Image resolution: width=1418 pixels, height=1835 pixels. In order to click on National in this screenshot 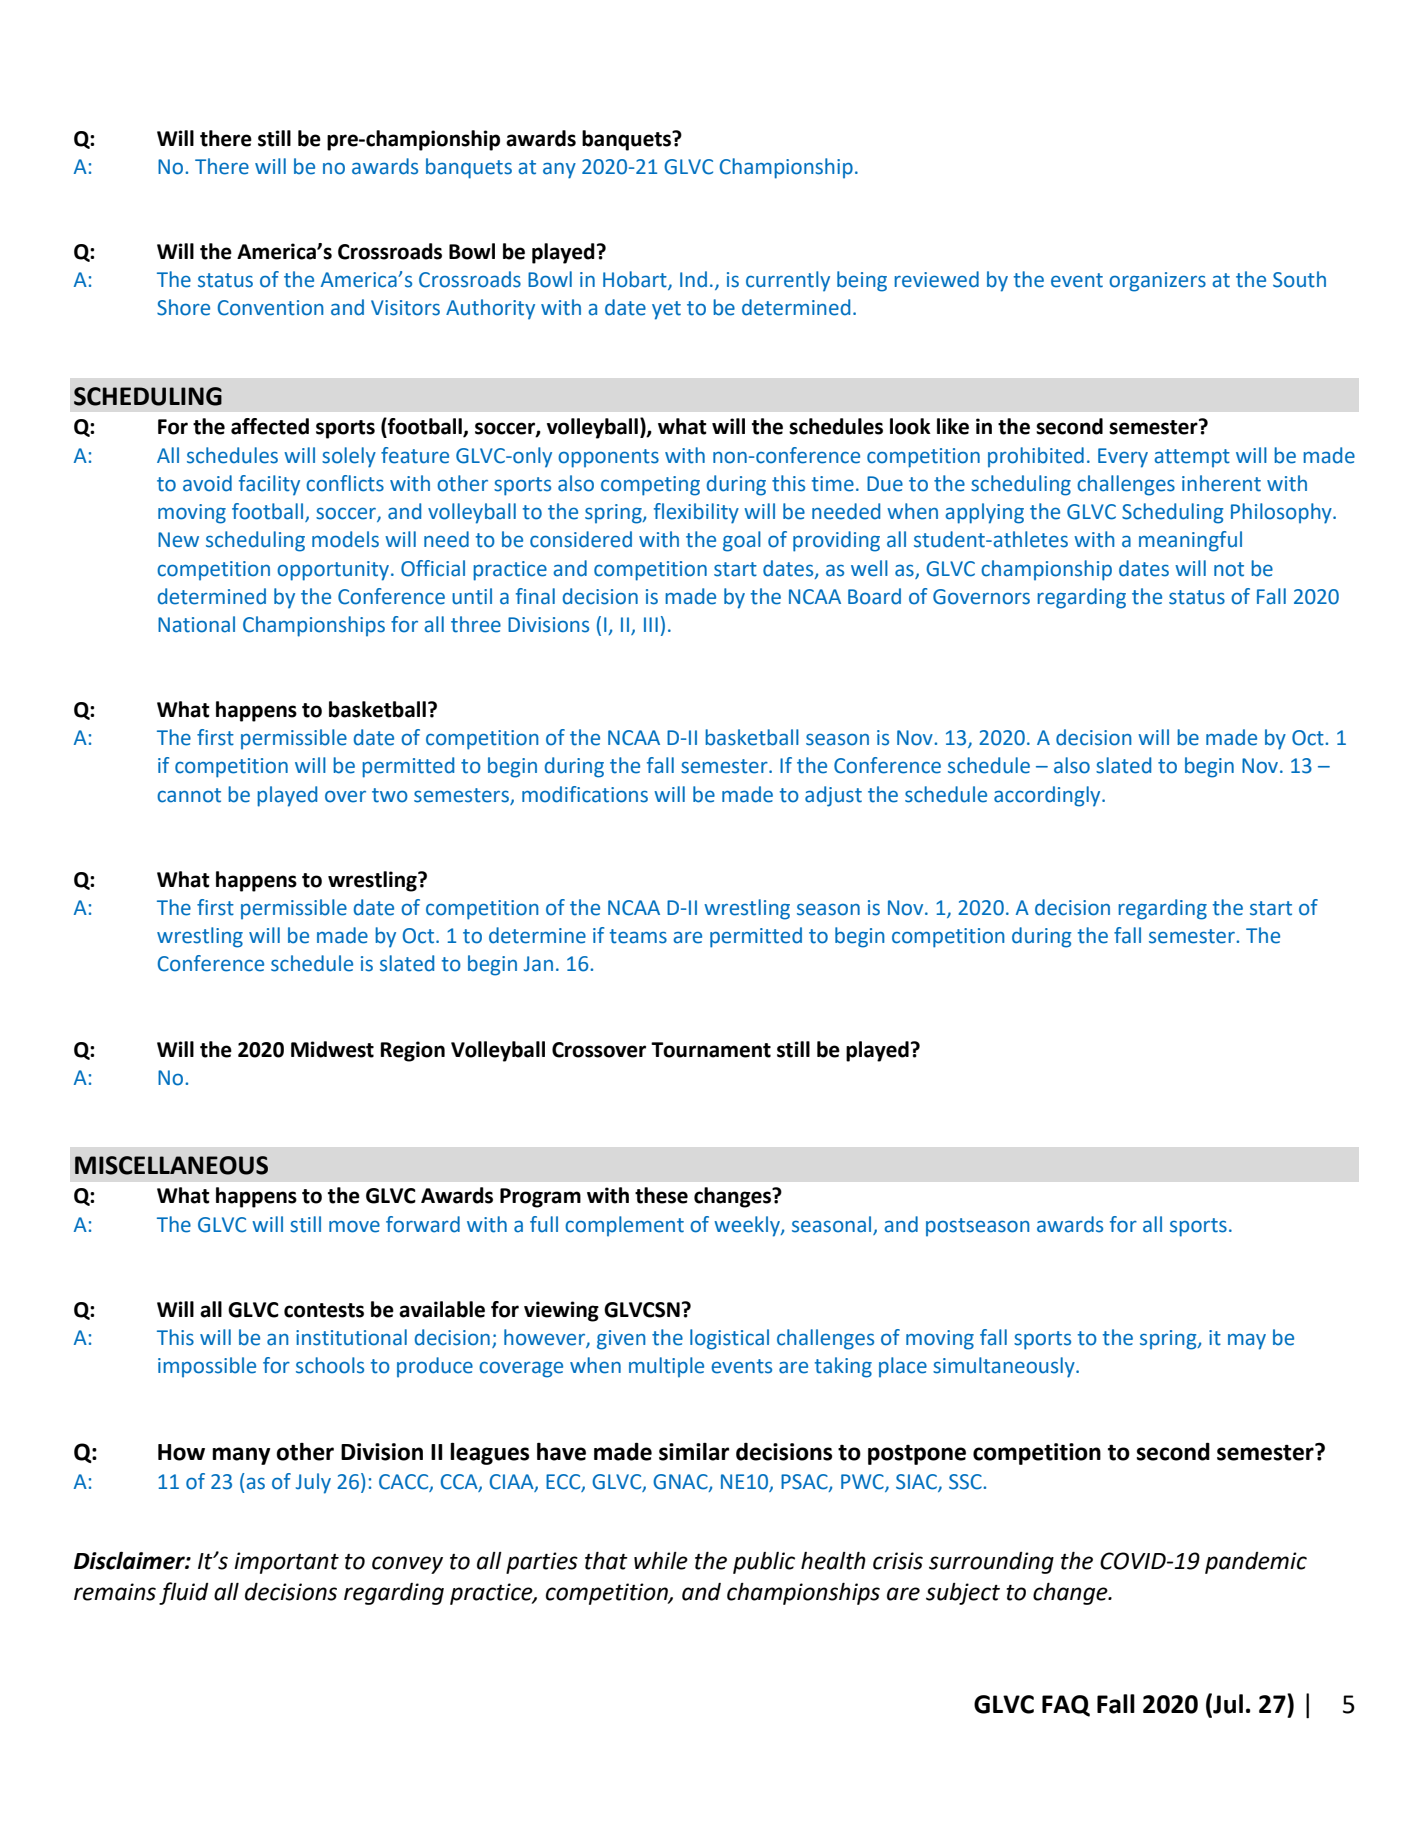, I will do `click(196, 624)`.
